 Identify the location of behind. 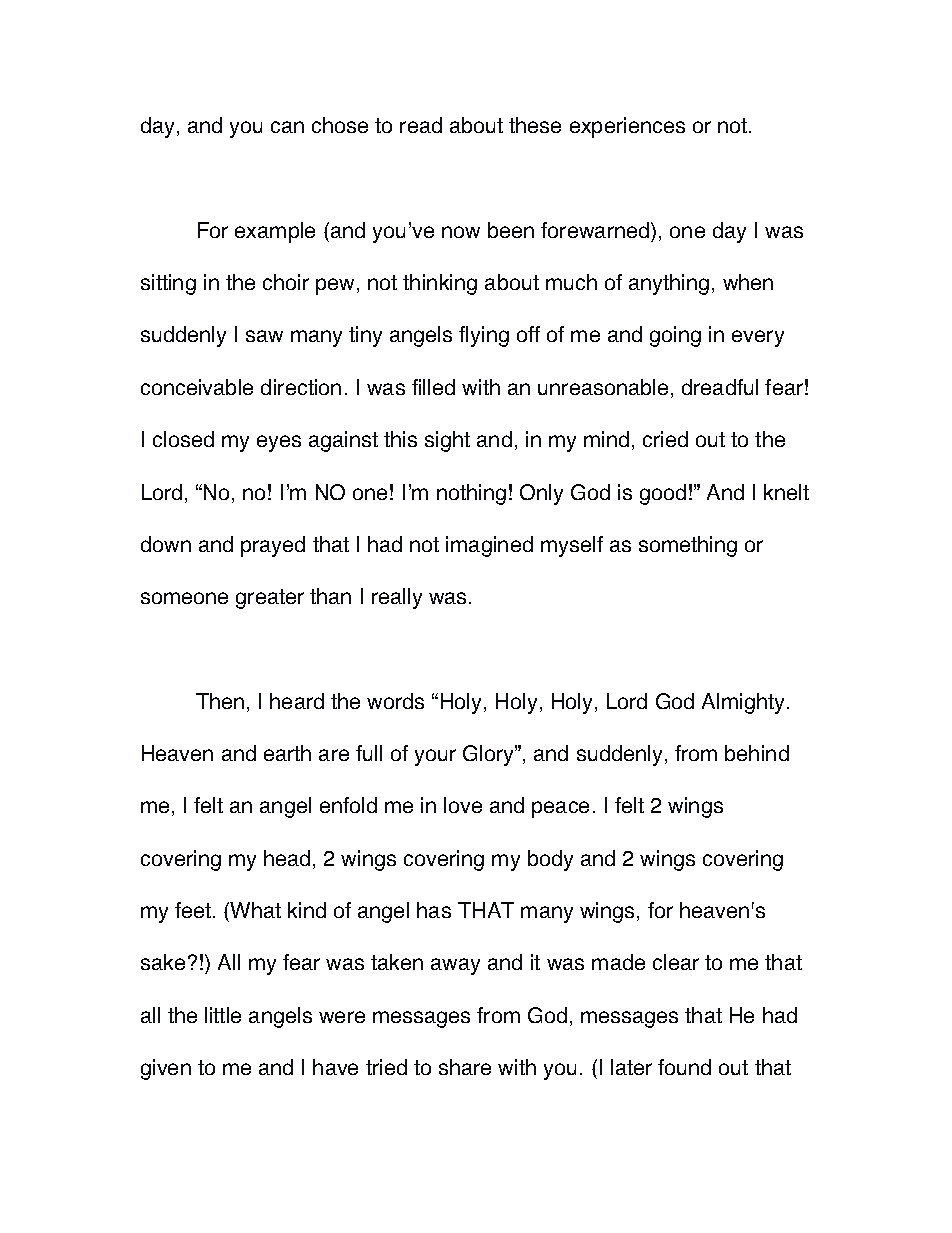
(757, 753).
